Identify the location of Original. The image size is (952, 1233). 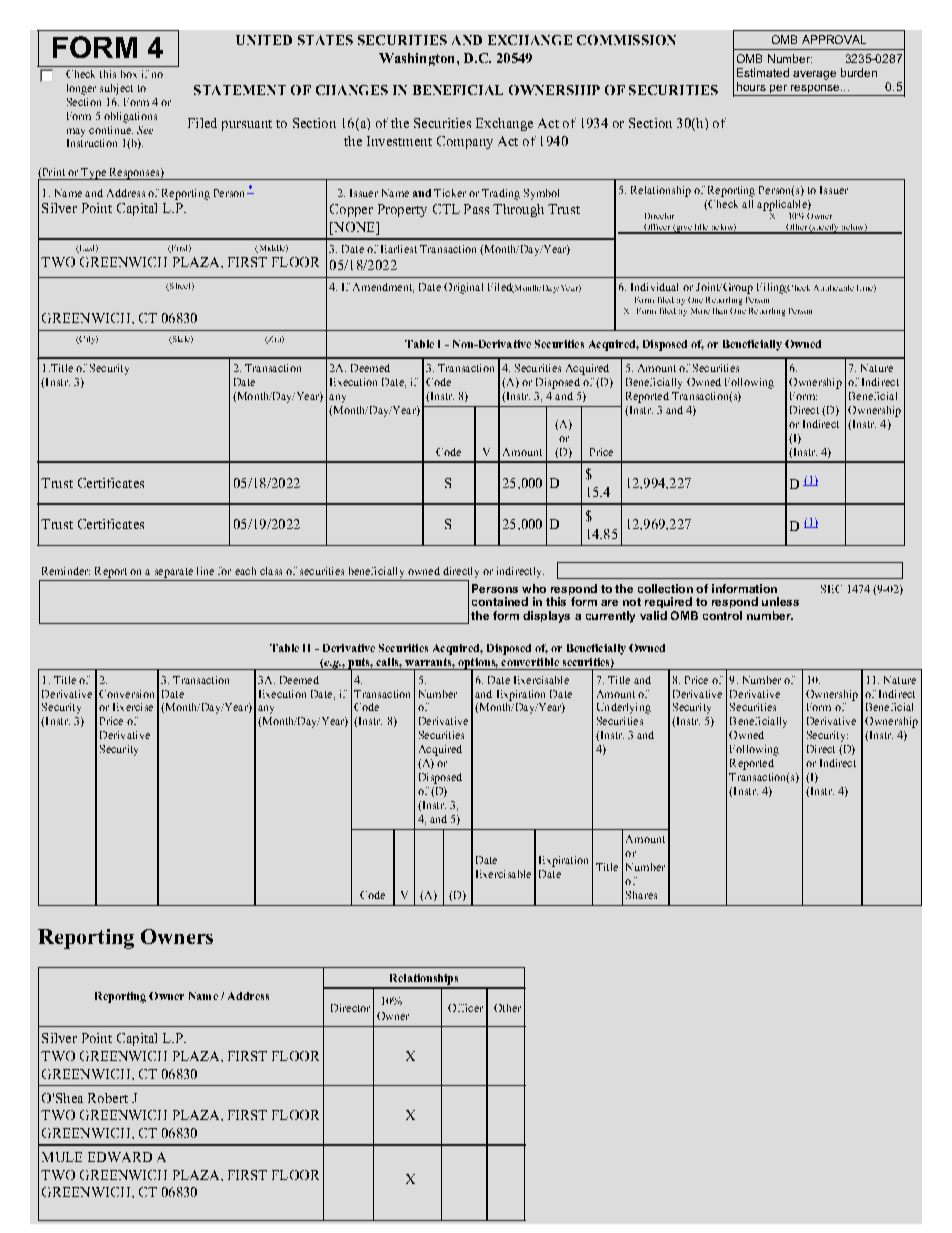
(463, 288).
